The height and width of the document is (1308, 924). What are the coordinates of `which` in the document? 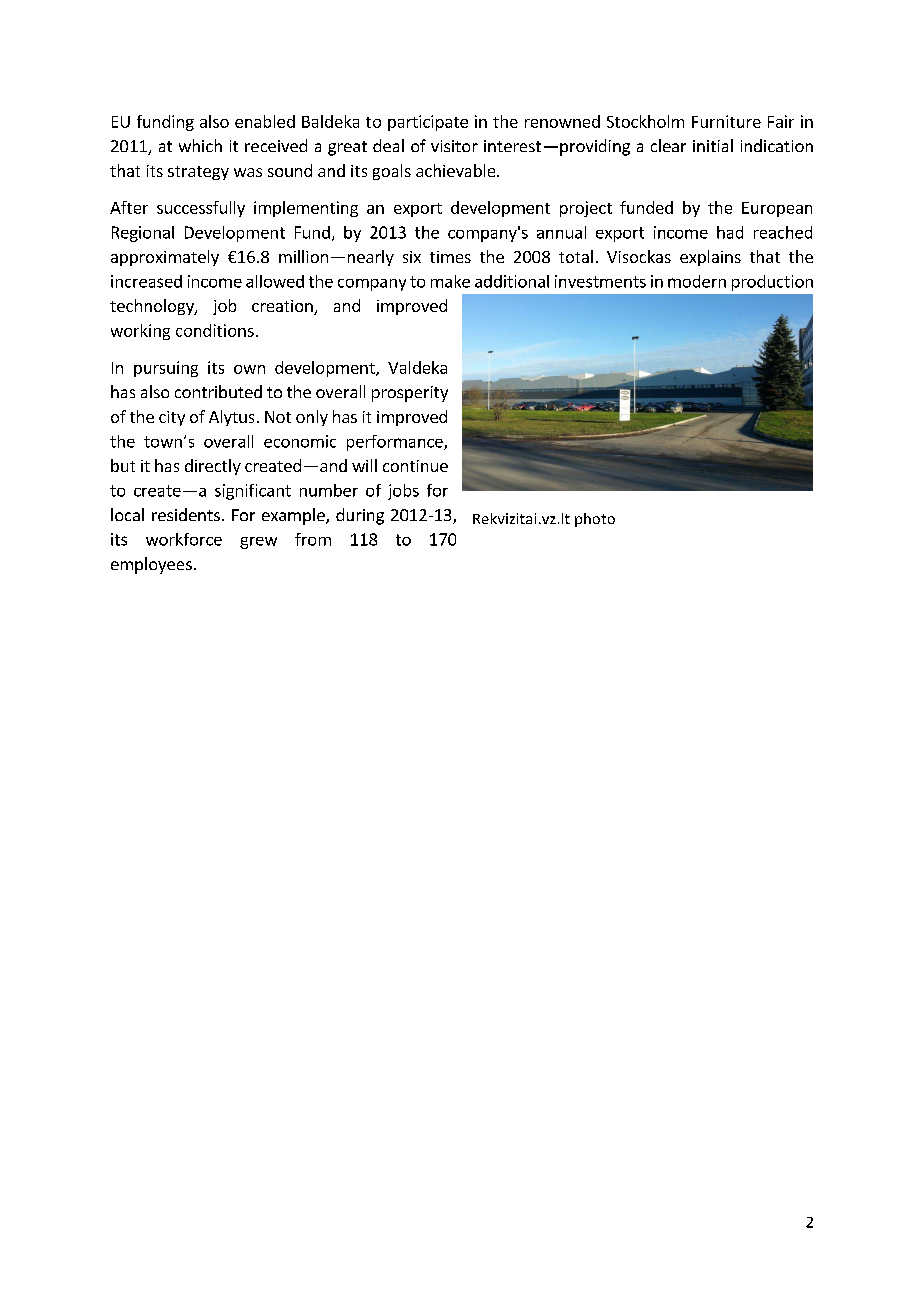 It's located at (200, 145).
